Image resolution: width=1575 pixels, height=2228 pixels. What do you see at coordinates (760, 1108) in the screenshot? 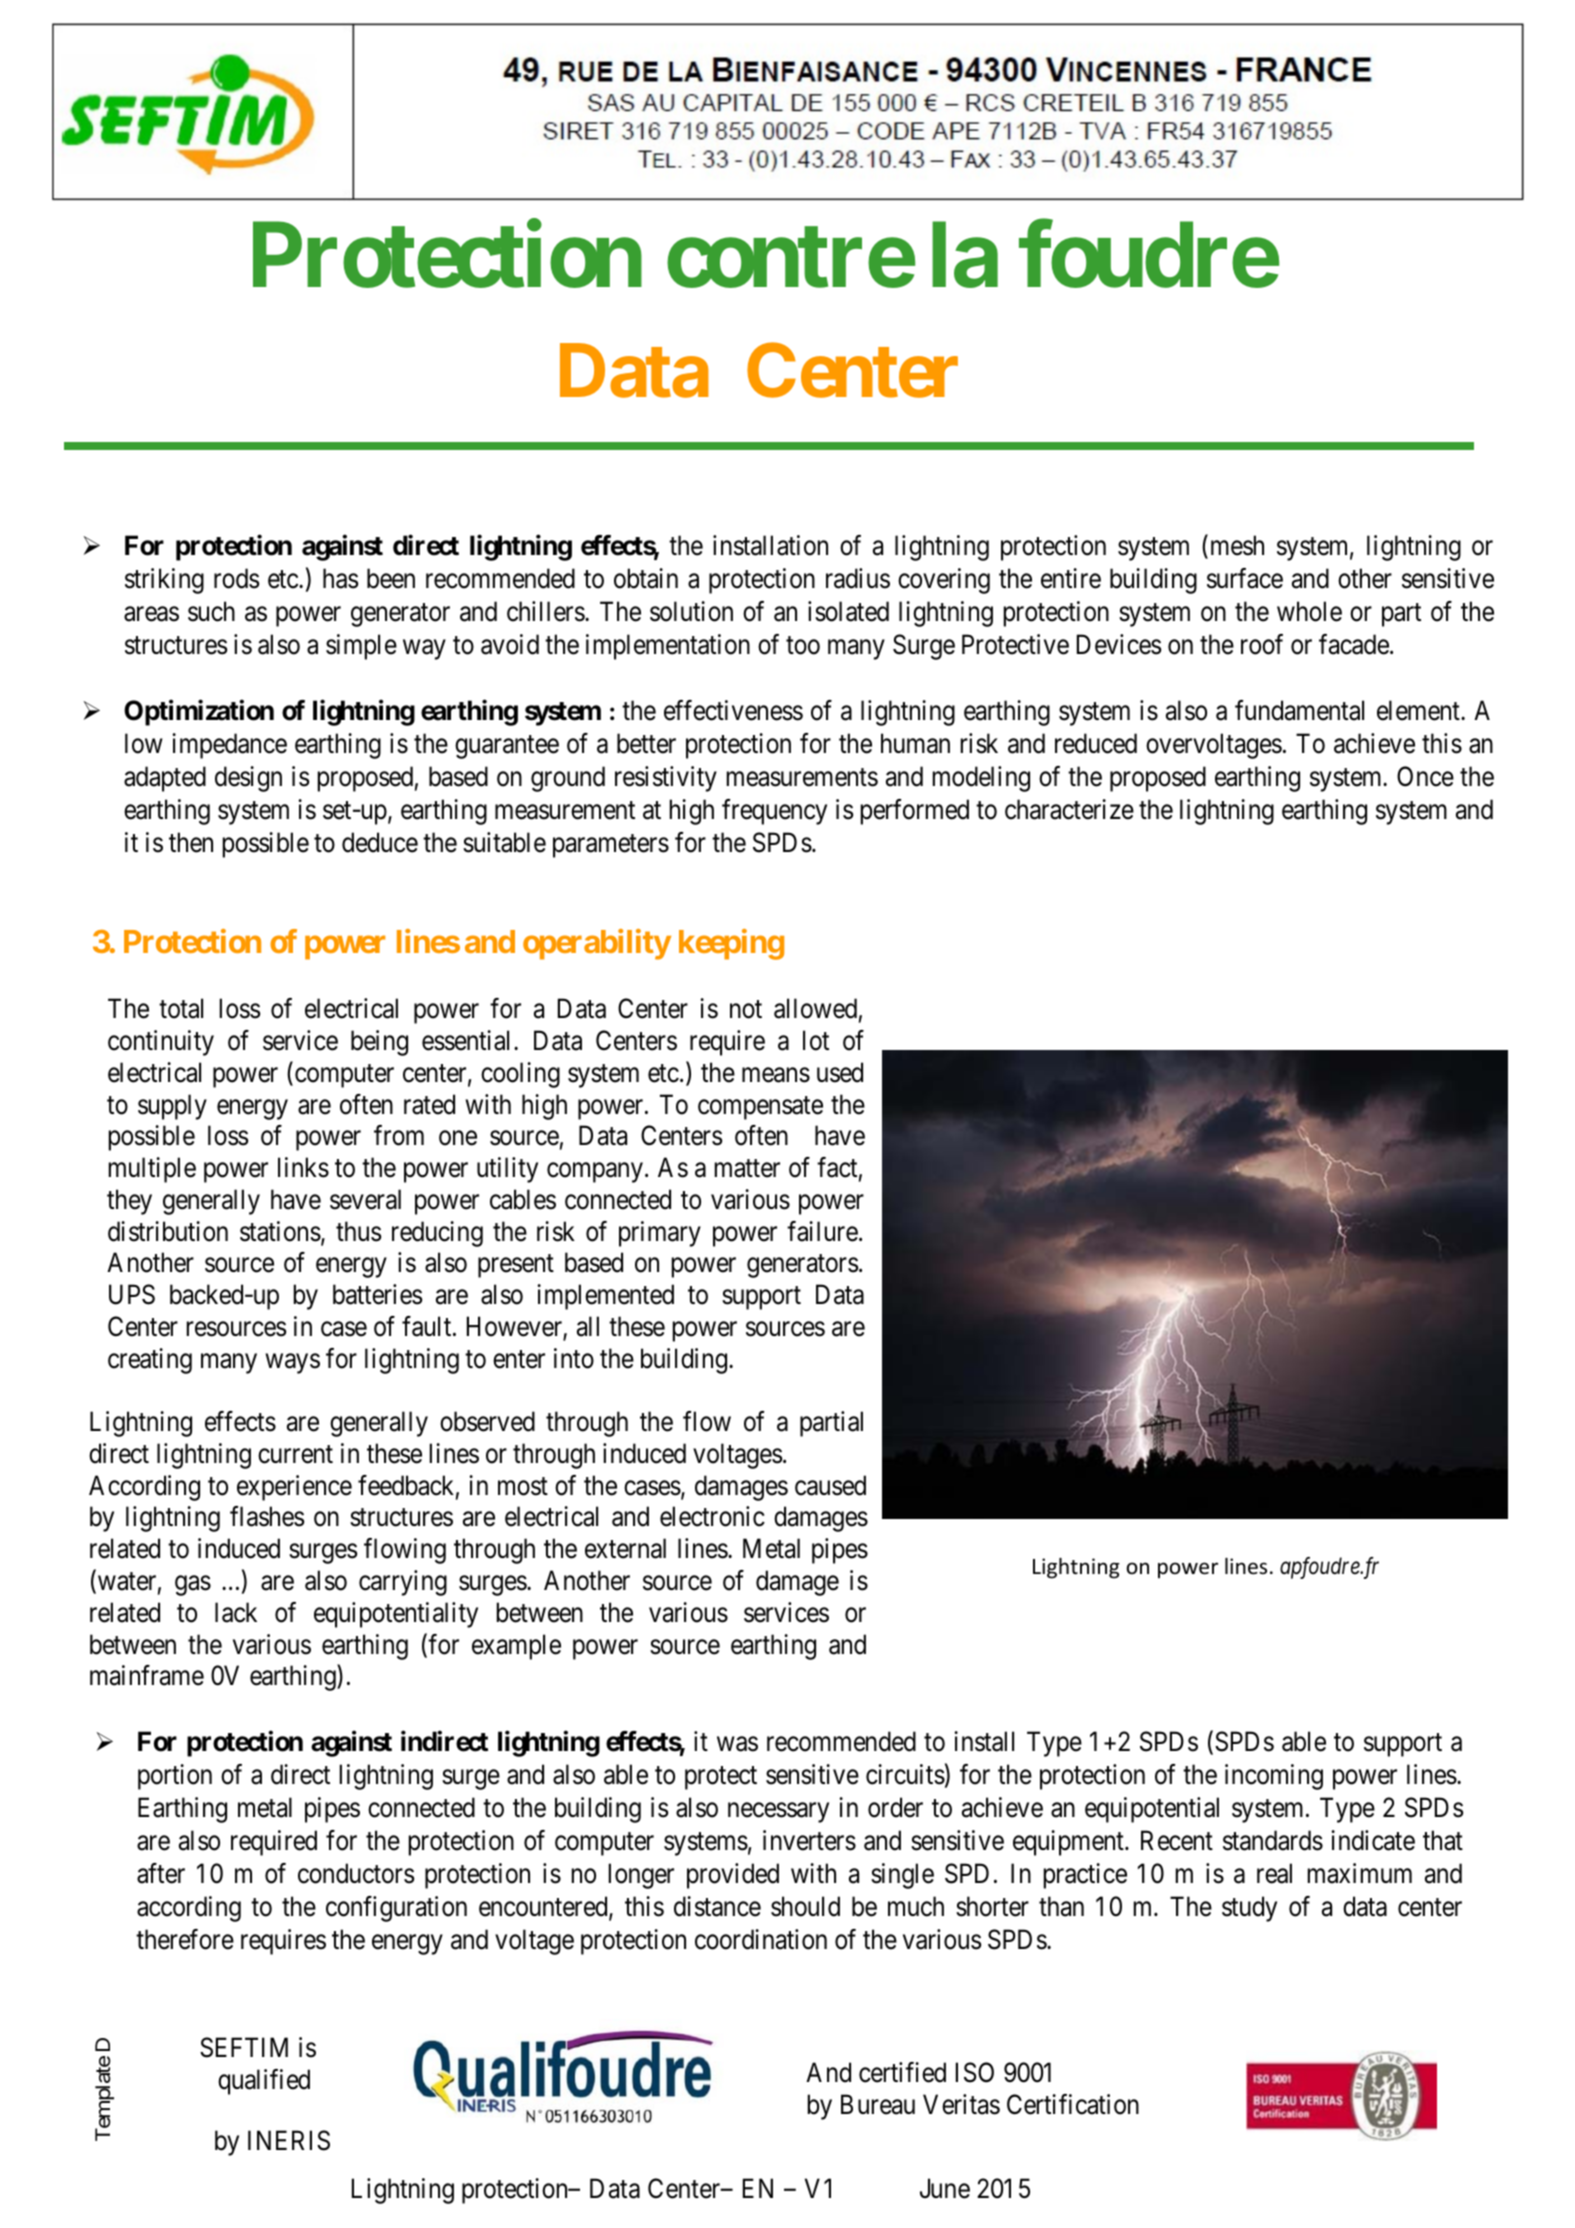
I see `compensate` at bounding box center [760, 1108].
